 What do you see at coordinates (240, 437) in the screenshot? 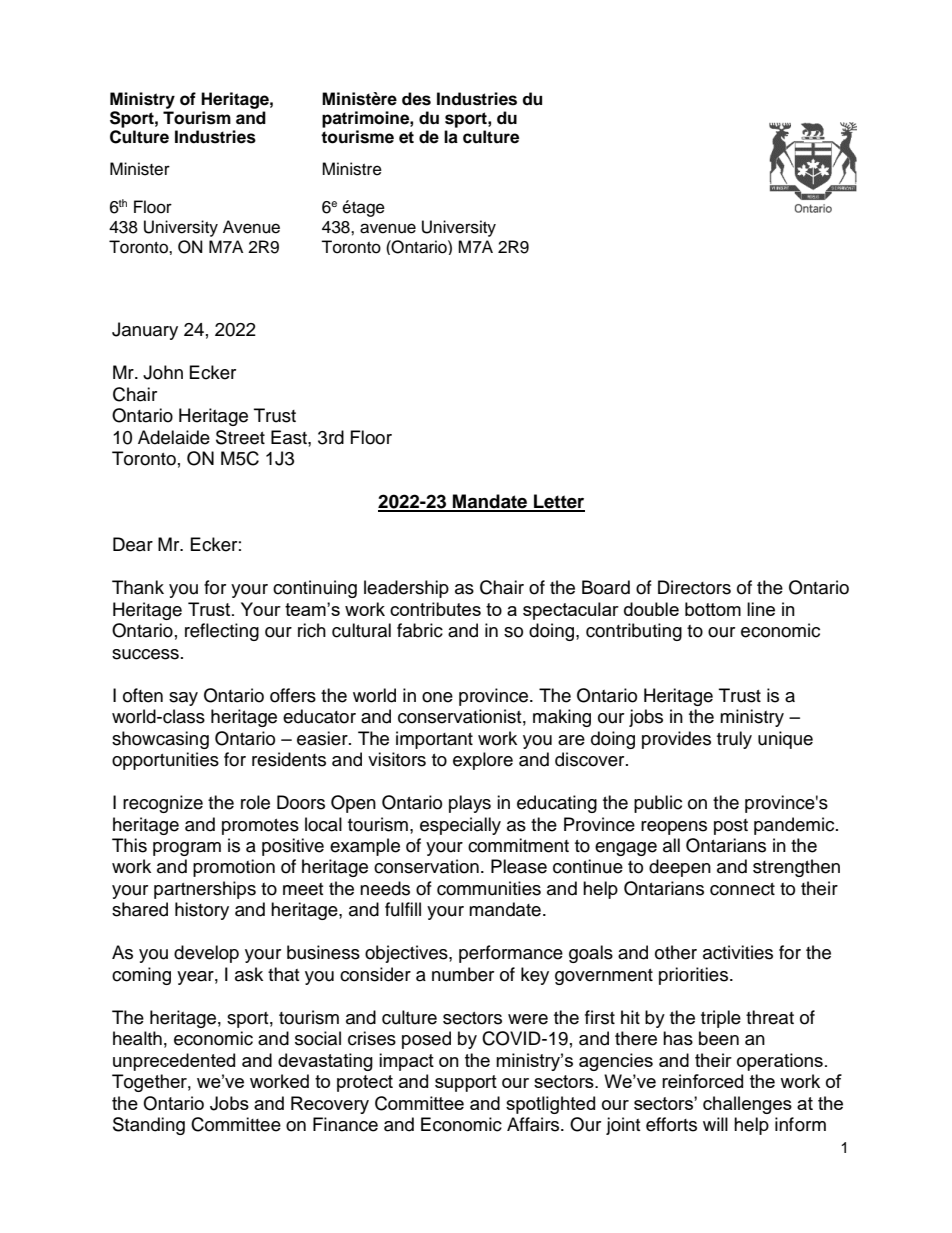
I see `Street` at bounding box center [240, 437].
